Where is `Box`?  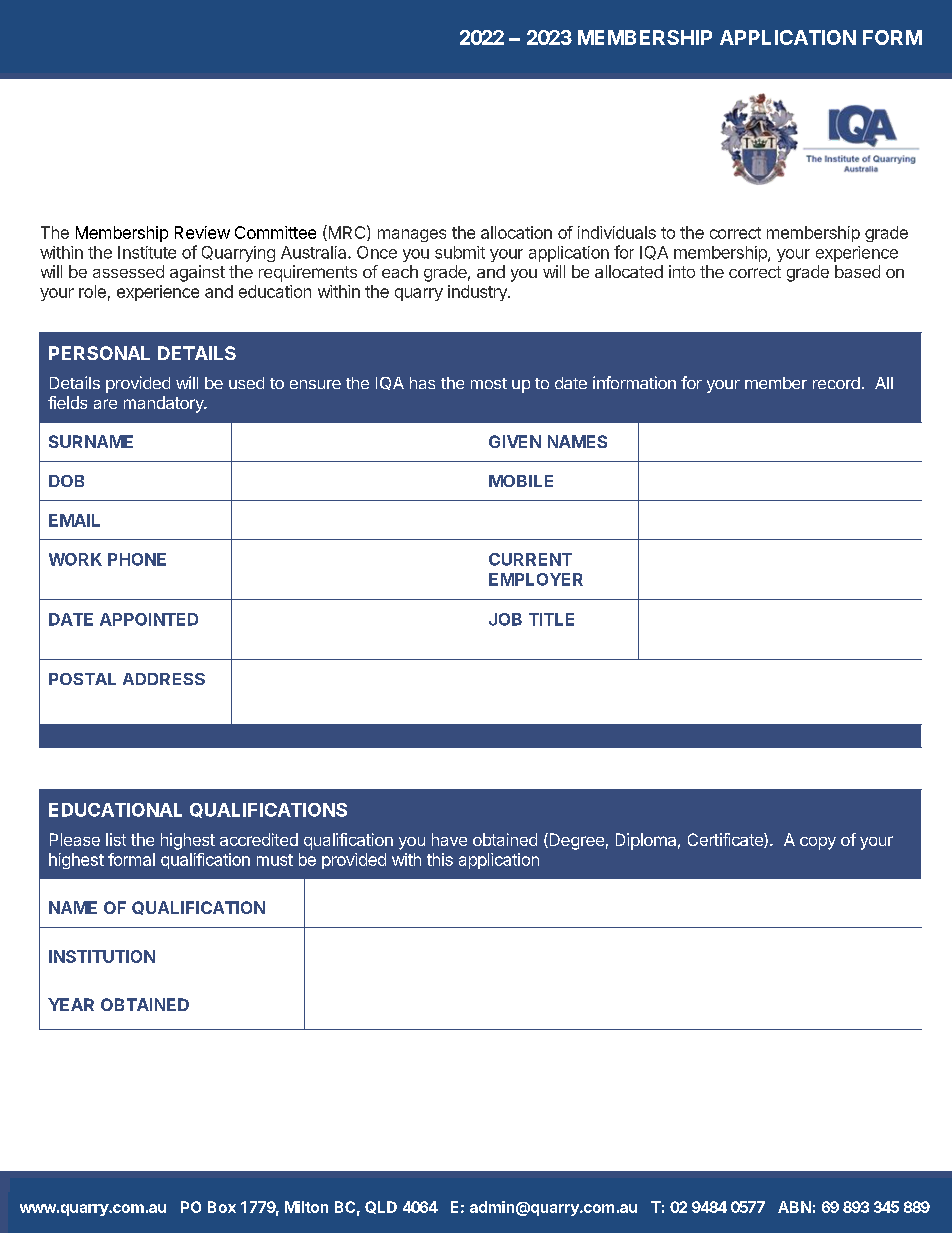
Box is located at coordinates (222, 1207).
